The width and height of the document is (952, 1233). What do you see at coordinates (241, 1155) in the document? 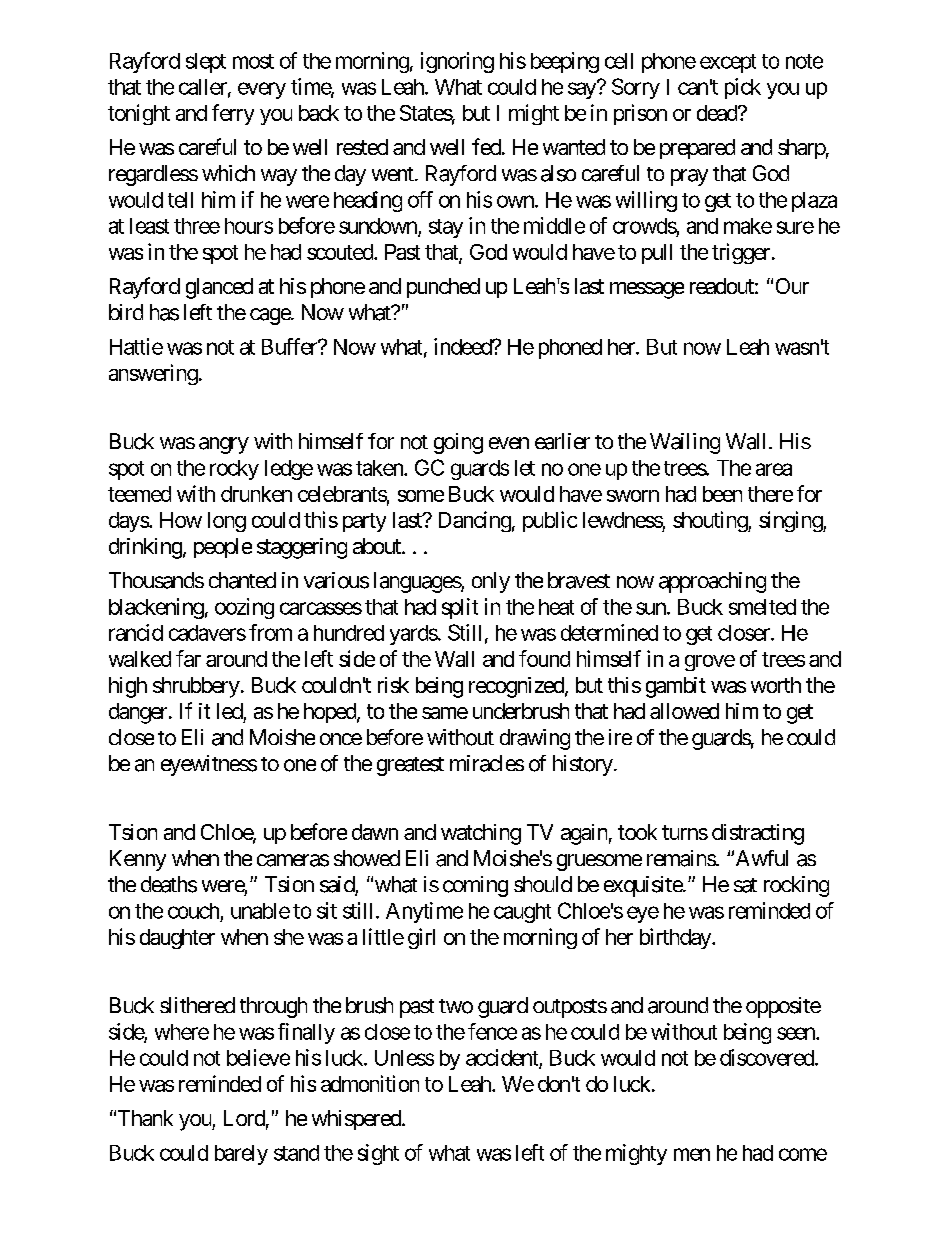
I see `barely` at bounding box center [241, 1155].
